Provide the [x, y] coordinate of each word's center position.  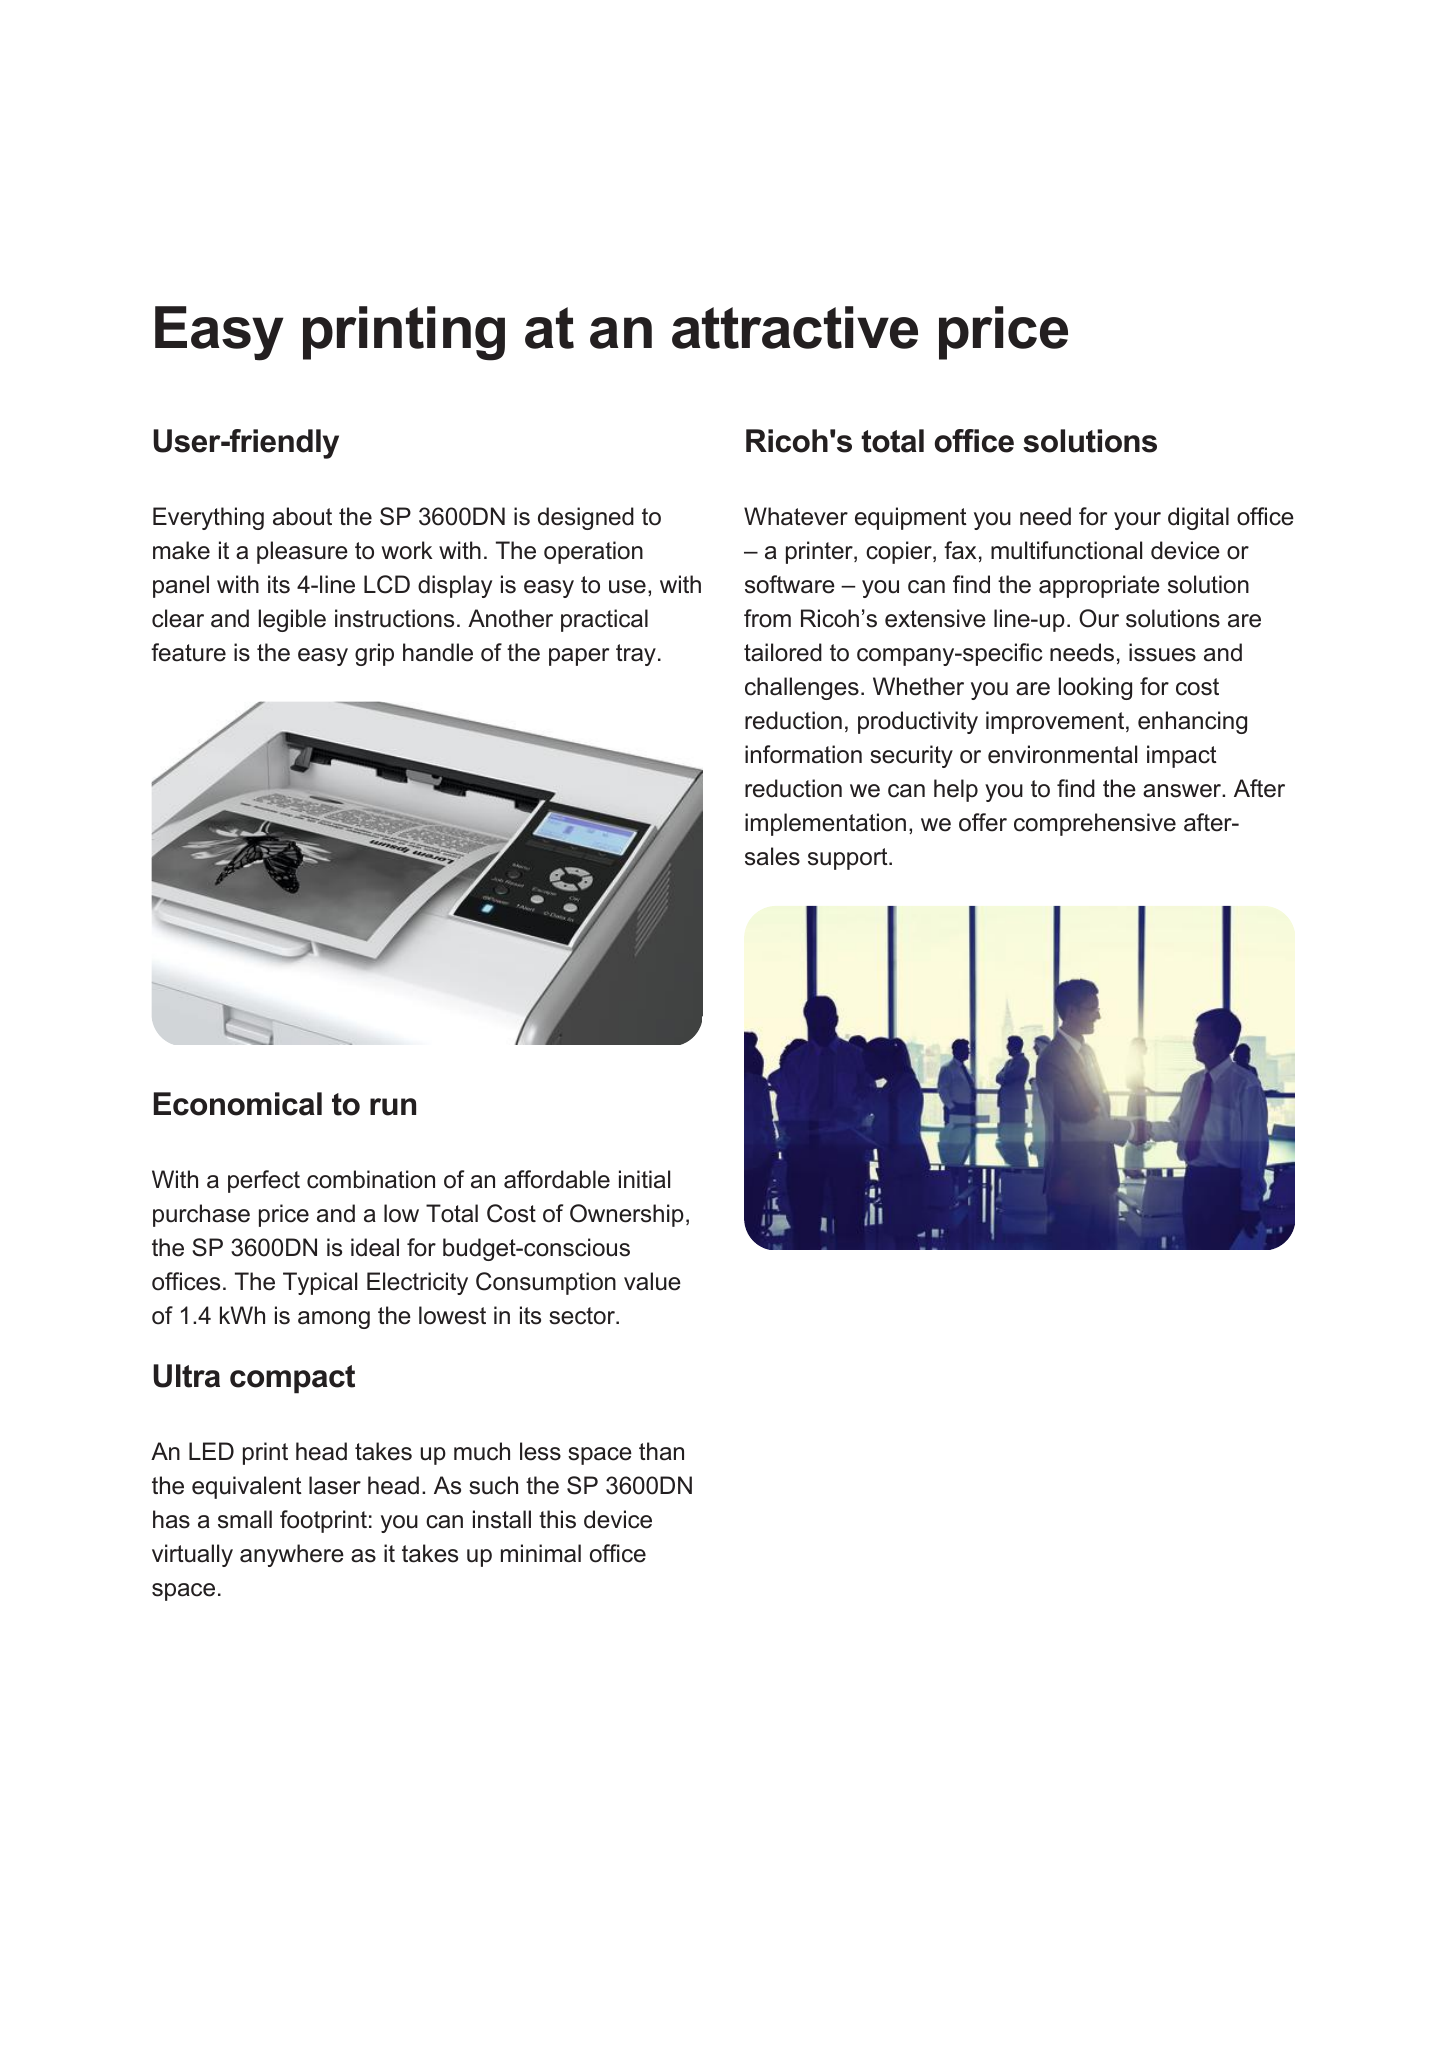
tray [636, 655]
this [557, 1519]
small [245, 1519]
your [1137, 521]
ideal [375, 1247]
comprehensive [1095, 824]
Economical [238, 1104]
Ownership [627, 1215]
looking [1095, 688]
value [652, 1281]
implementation [825, 824]
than [661, 1451]
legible [292, 620]
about [302, 516]
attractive [795, 327]
